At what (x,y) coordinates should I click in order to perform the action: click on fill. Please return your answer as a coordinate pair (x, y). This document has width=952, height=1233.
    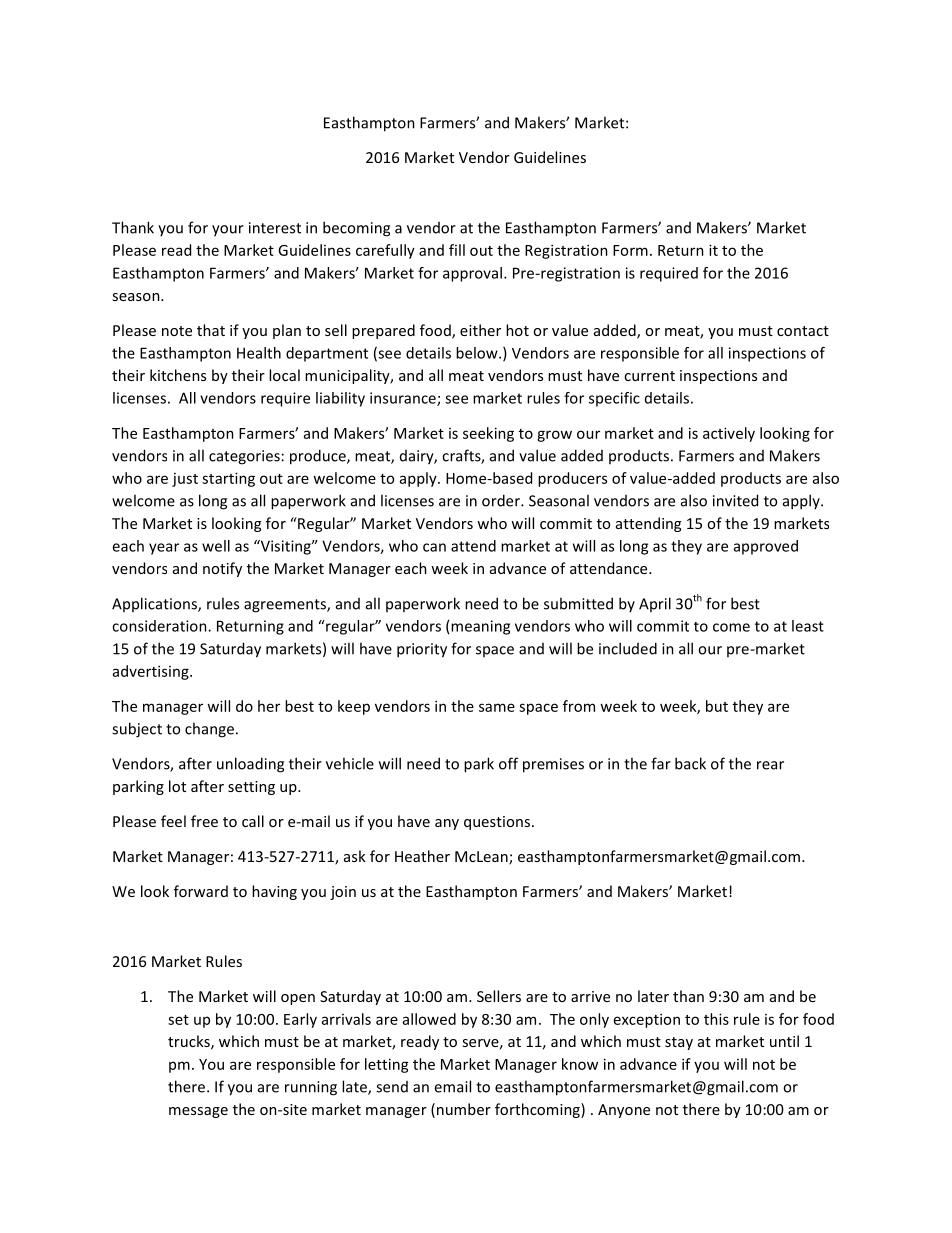
    Looking at the image, I should click on (457, 250).
